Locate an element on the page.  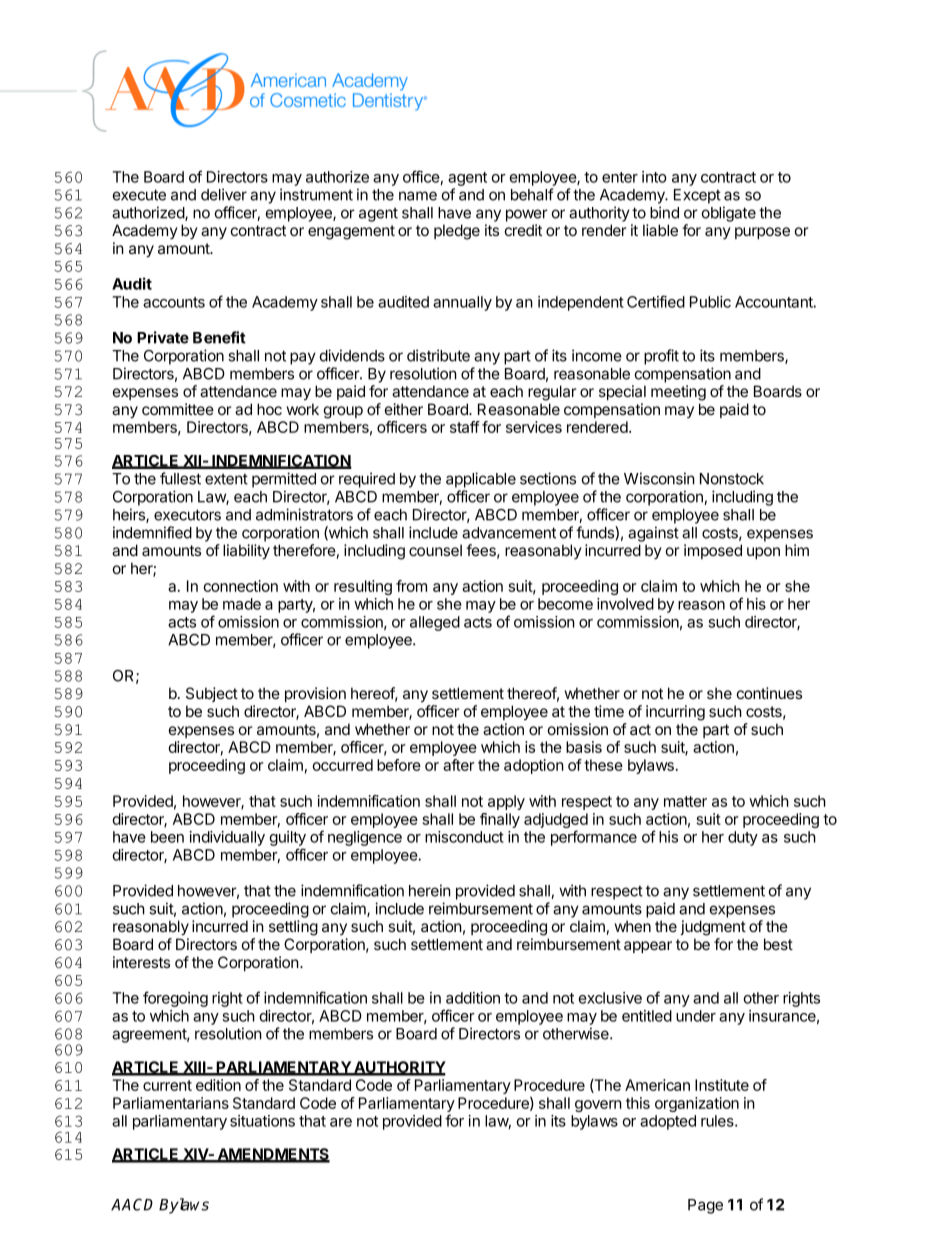
staff is located at coordinates (465, 427).
